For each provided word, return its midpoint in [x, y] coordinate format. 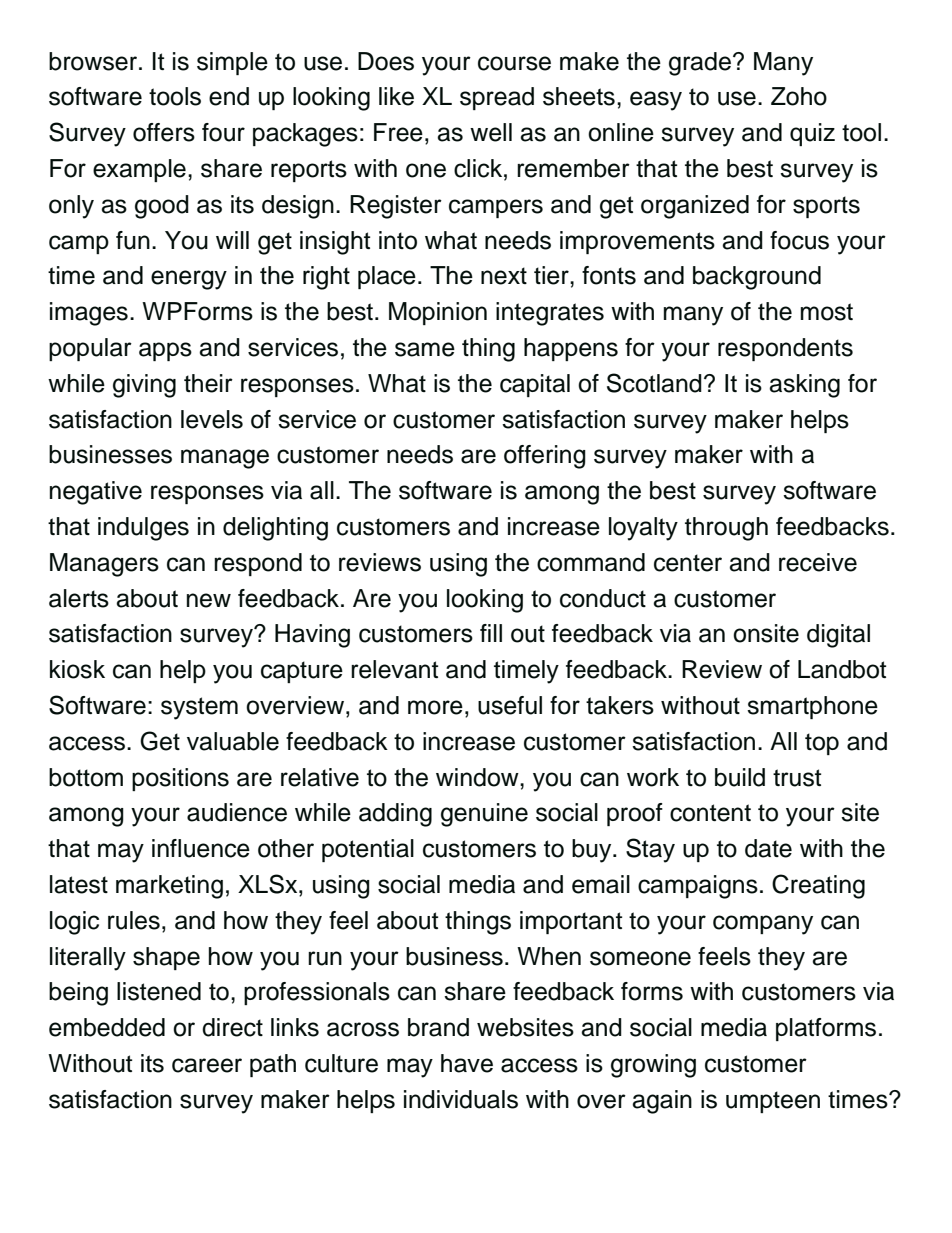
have [467, 1063]
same [425, 349]
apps [165, 351]
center [688, 563]
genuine [484, 815]
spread [497, 98]
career [207, 1065]
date [768, 848]
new [209, 600]
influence [201, 848]
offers [164, 132]
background [757, 278]
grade [700, 64]
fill [491, 633]
